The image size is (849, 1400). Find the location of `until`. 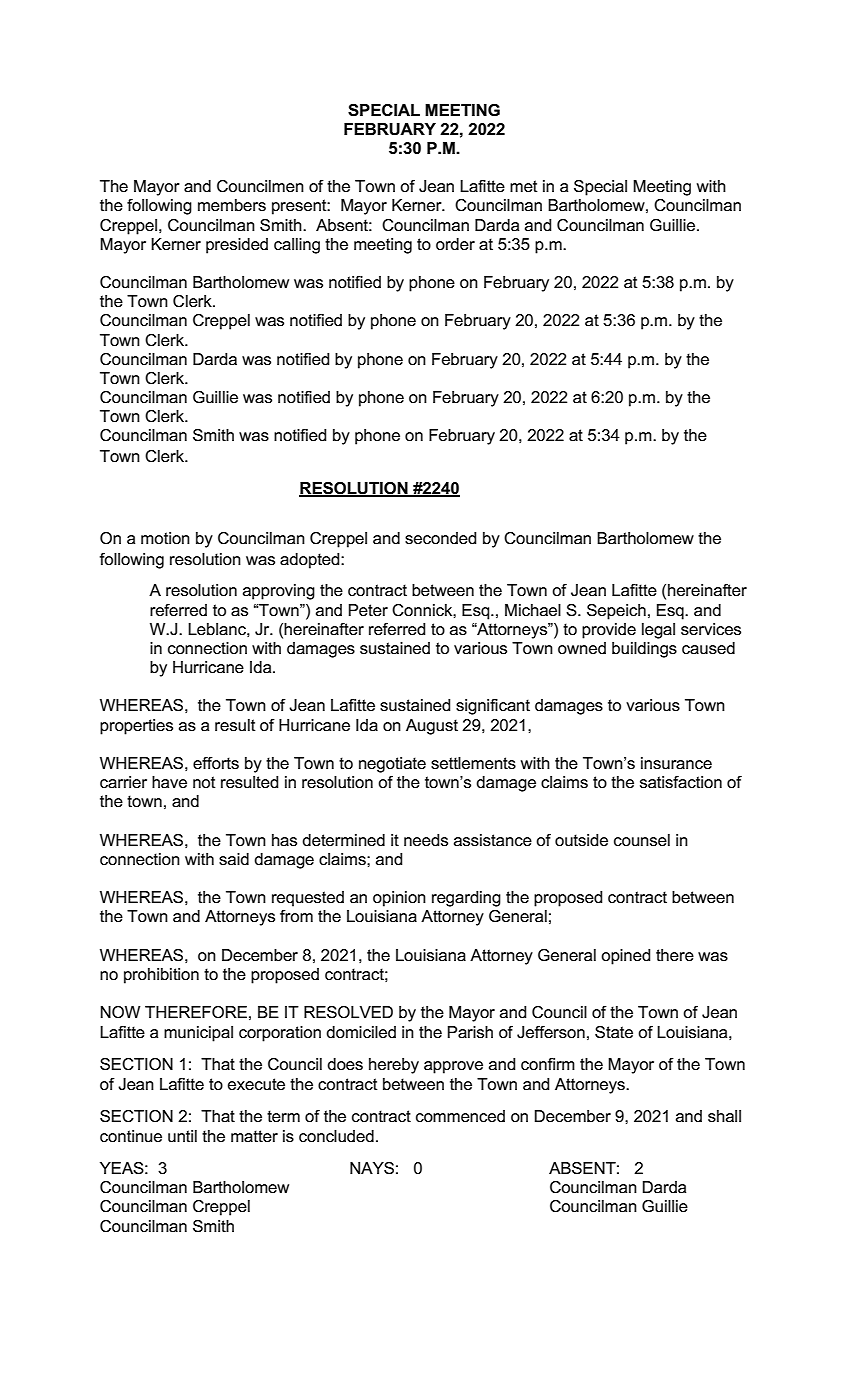

until is located at coordinates (182, 1136).
